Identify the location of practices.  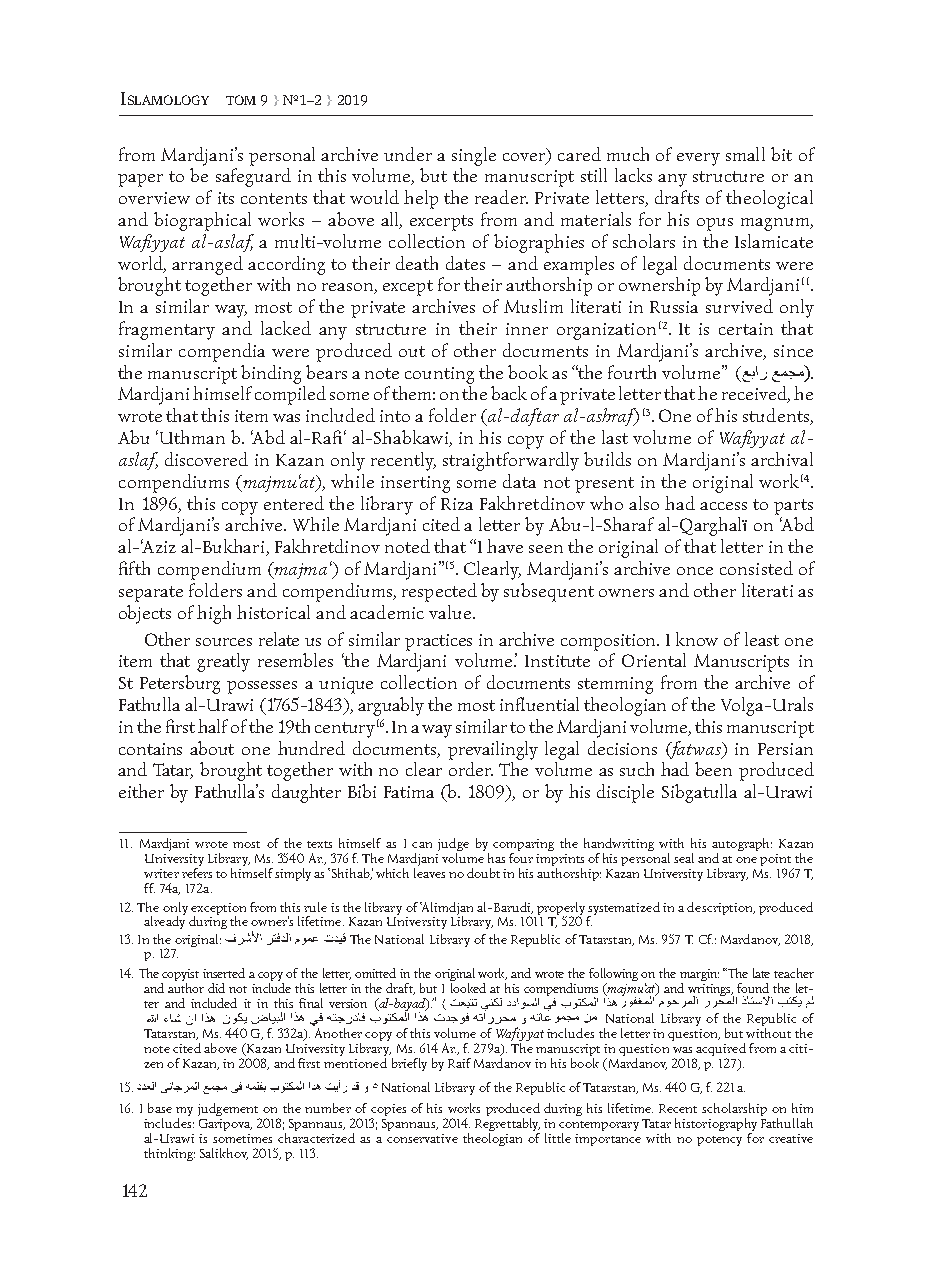
(438, 642).
